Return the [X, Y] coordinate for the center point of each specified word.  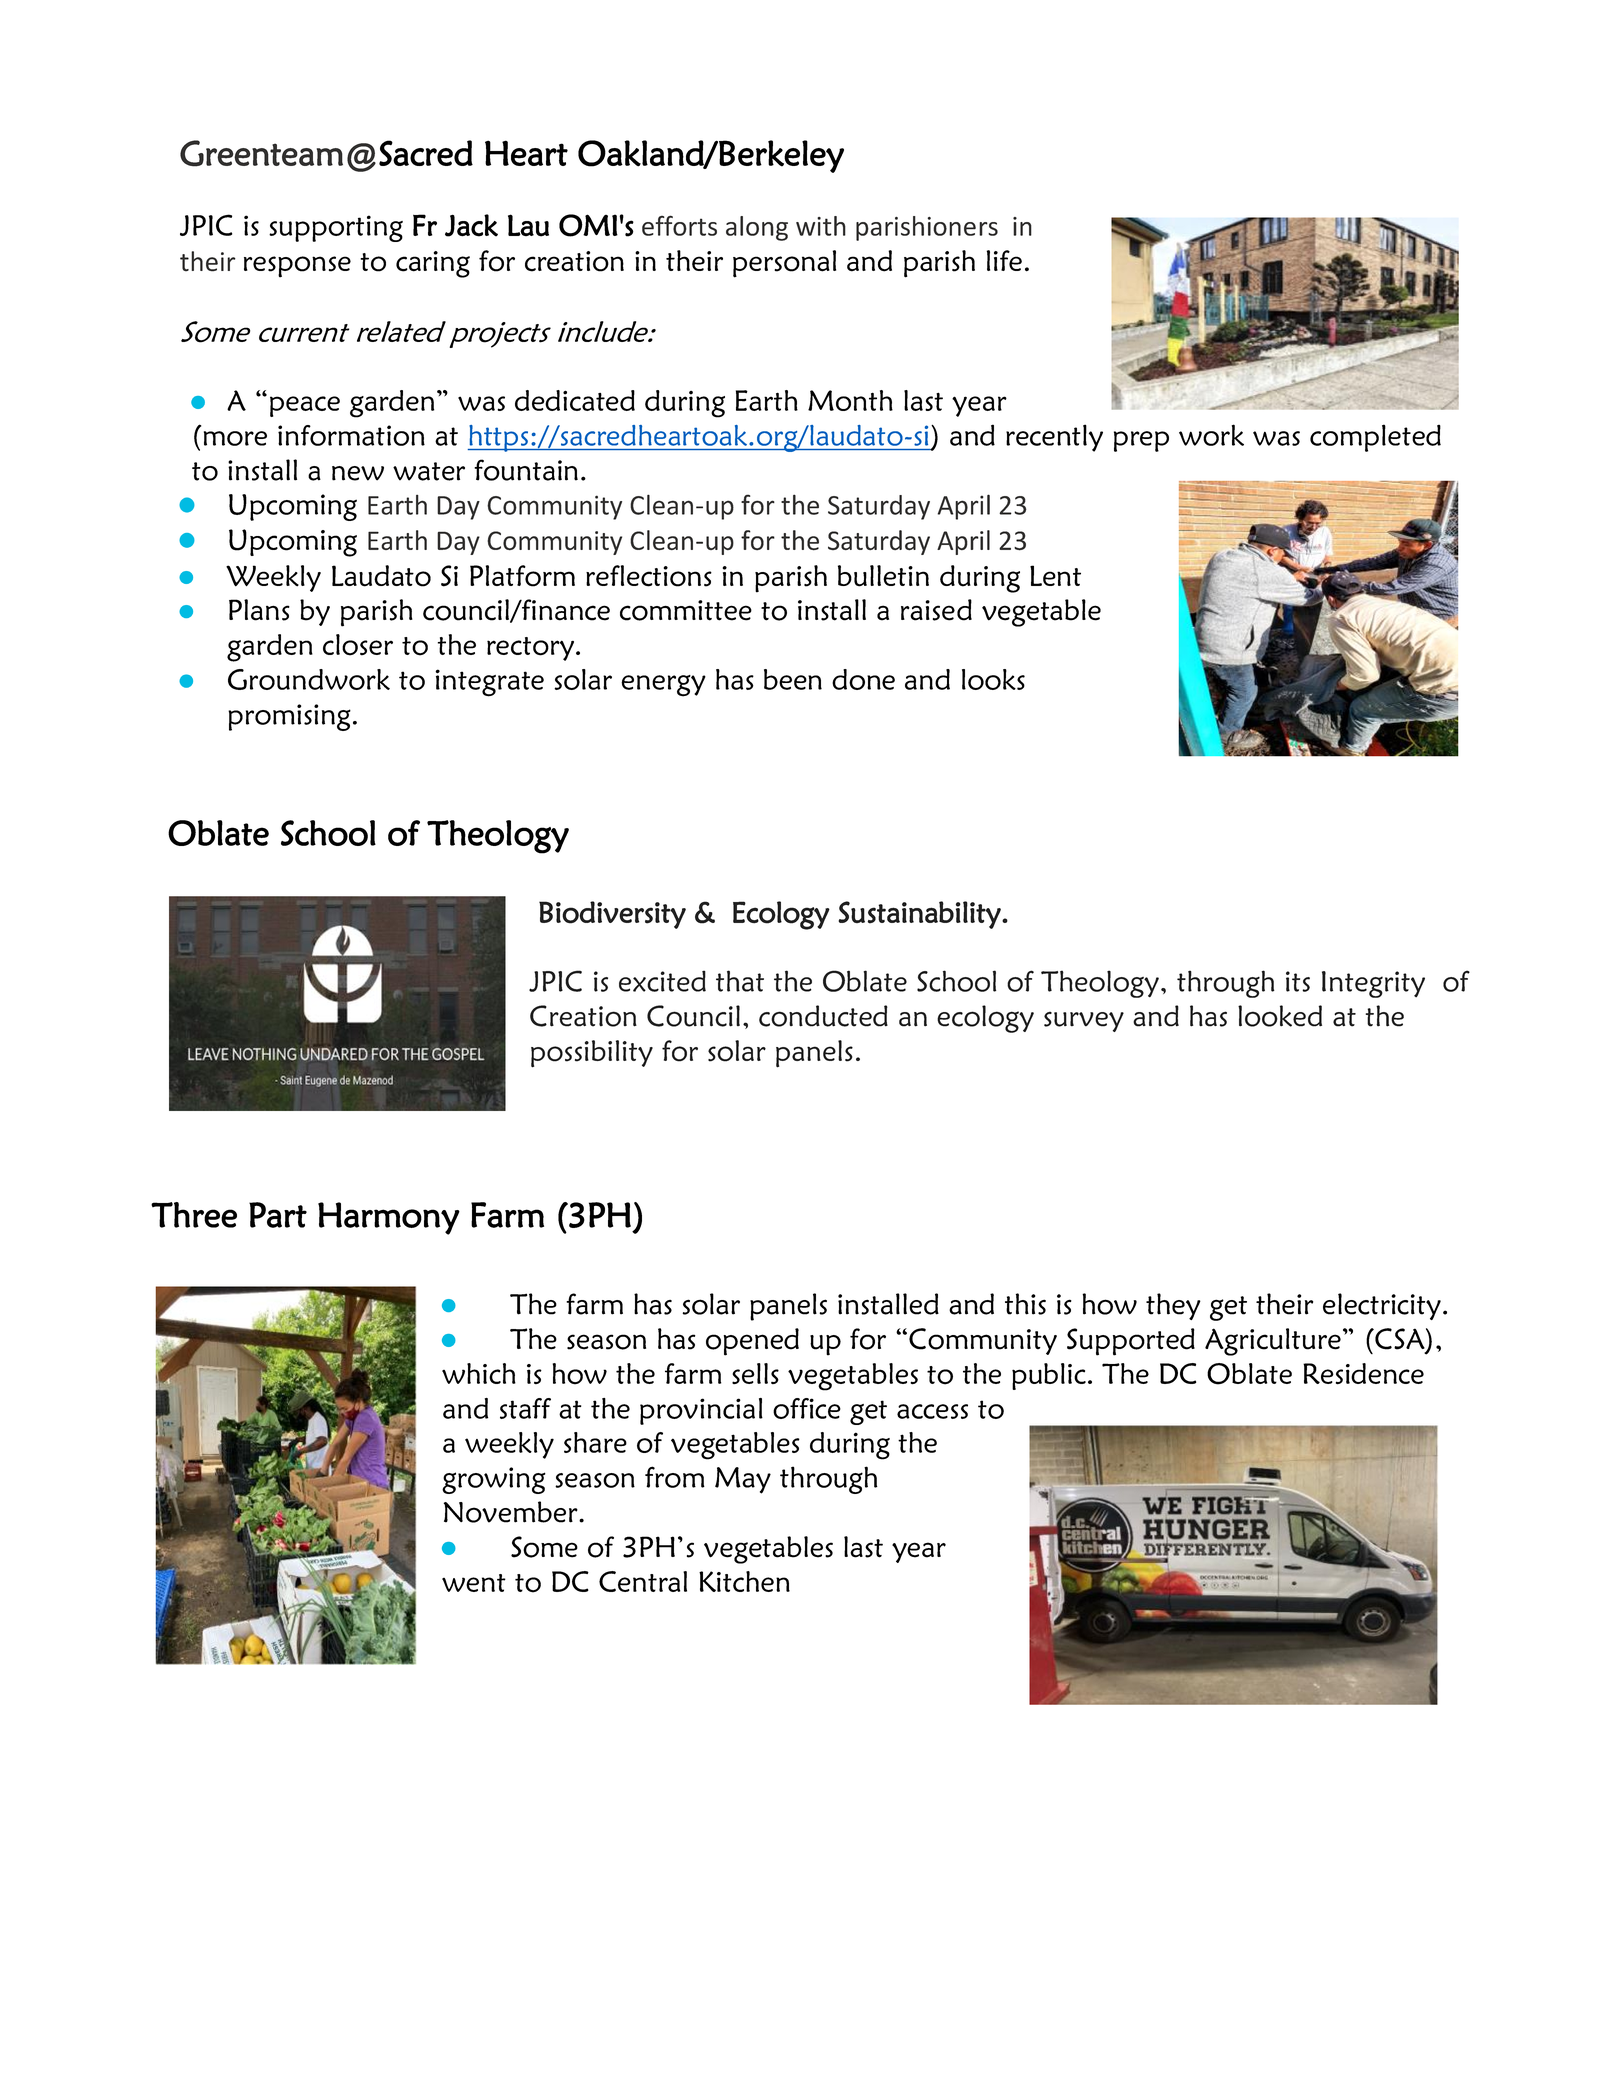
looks [993, 679]
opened [752, 1342]
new [358, 473]
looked [1280, 1016]
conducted [823, 1016]
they [1173, 1306]
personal [784, 264]
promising [289, 717]
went [474, 1583]
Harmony [389, 1218]
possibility [592, 1054]
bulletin [883, 576]
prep [1141, 441]
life [1004, 260]
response [297, 267]
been [793, 679]
